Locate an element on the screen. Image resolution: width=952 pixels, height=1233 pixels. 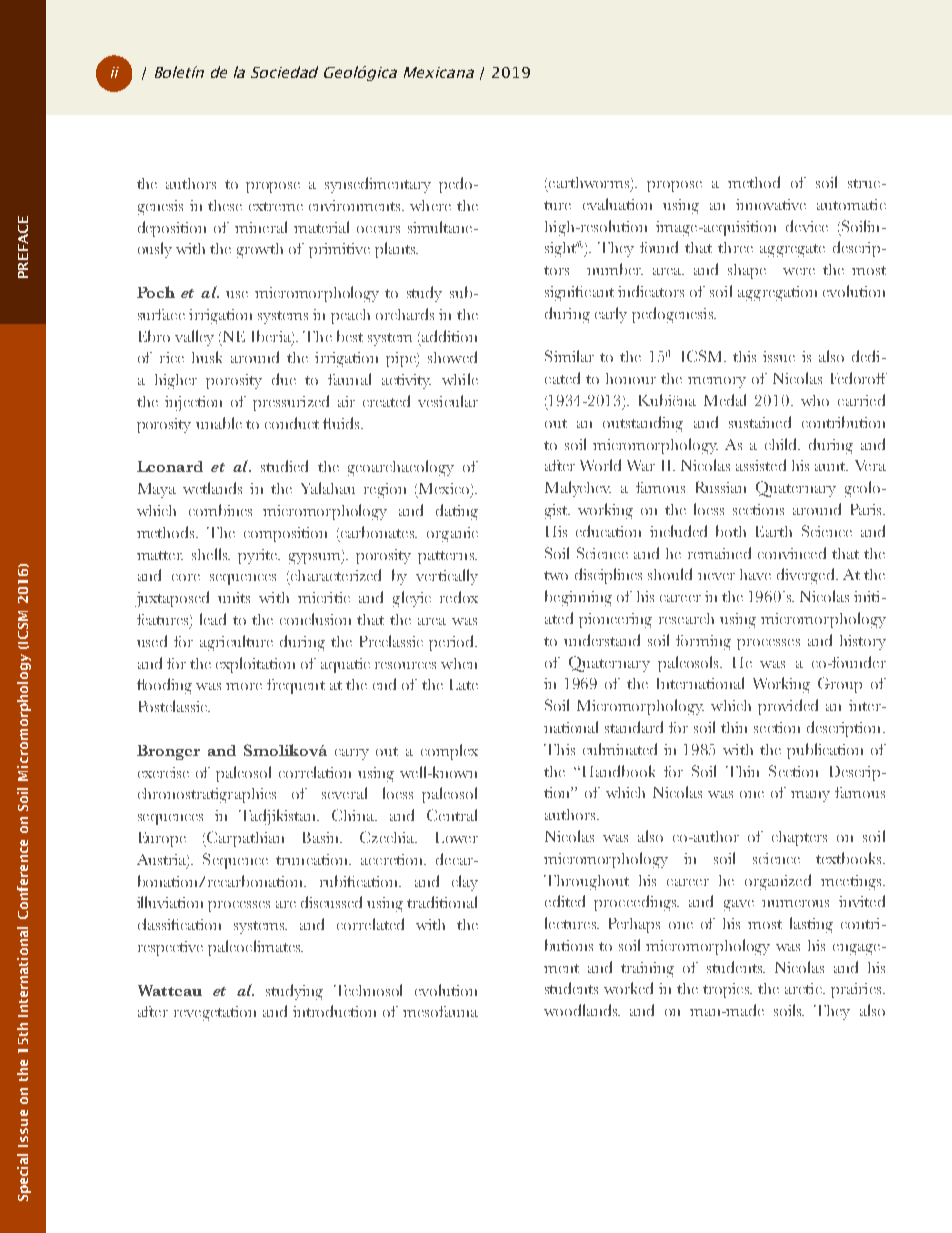
arctic is located at coordinates (804, 988).
